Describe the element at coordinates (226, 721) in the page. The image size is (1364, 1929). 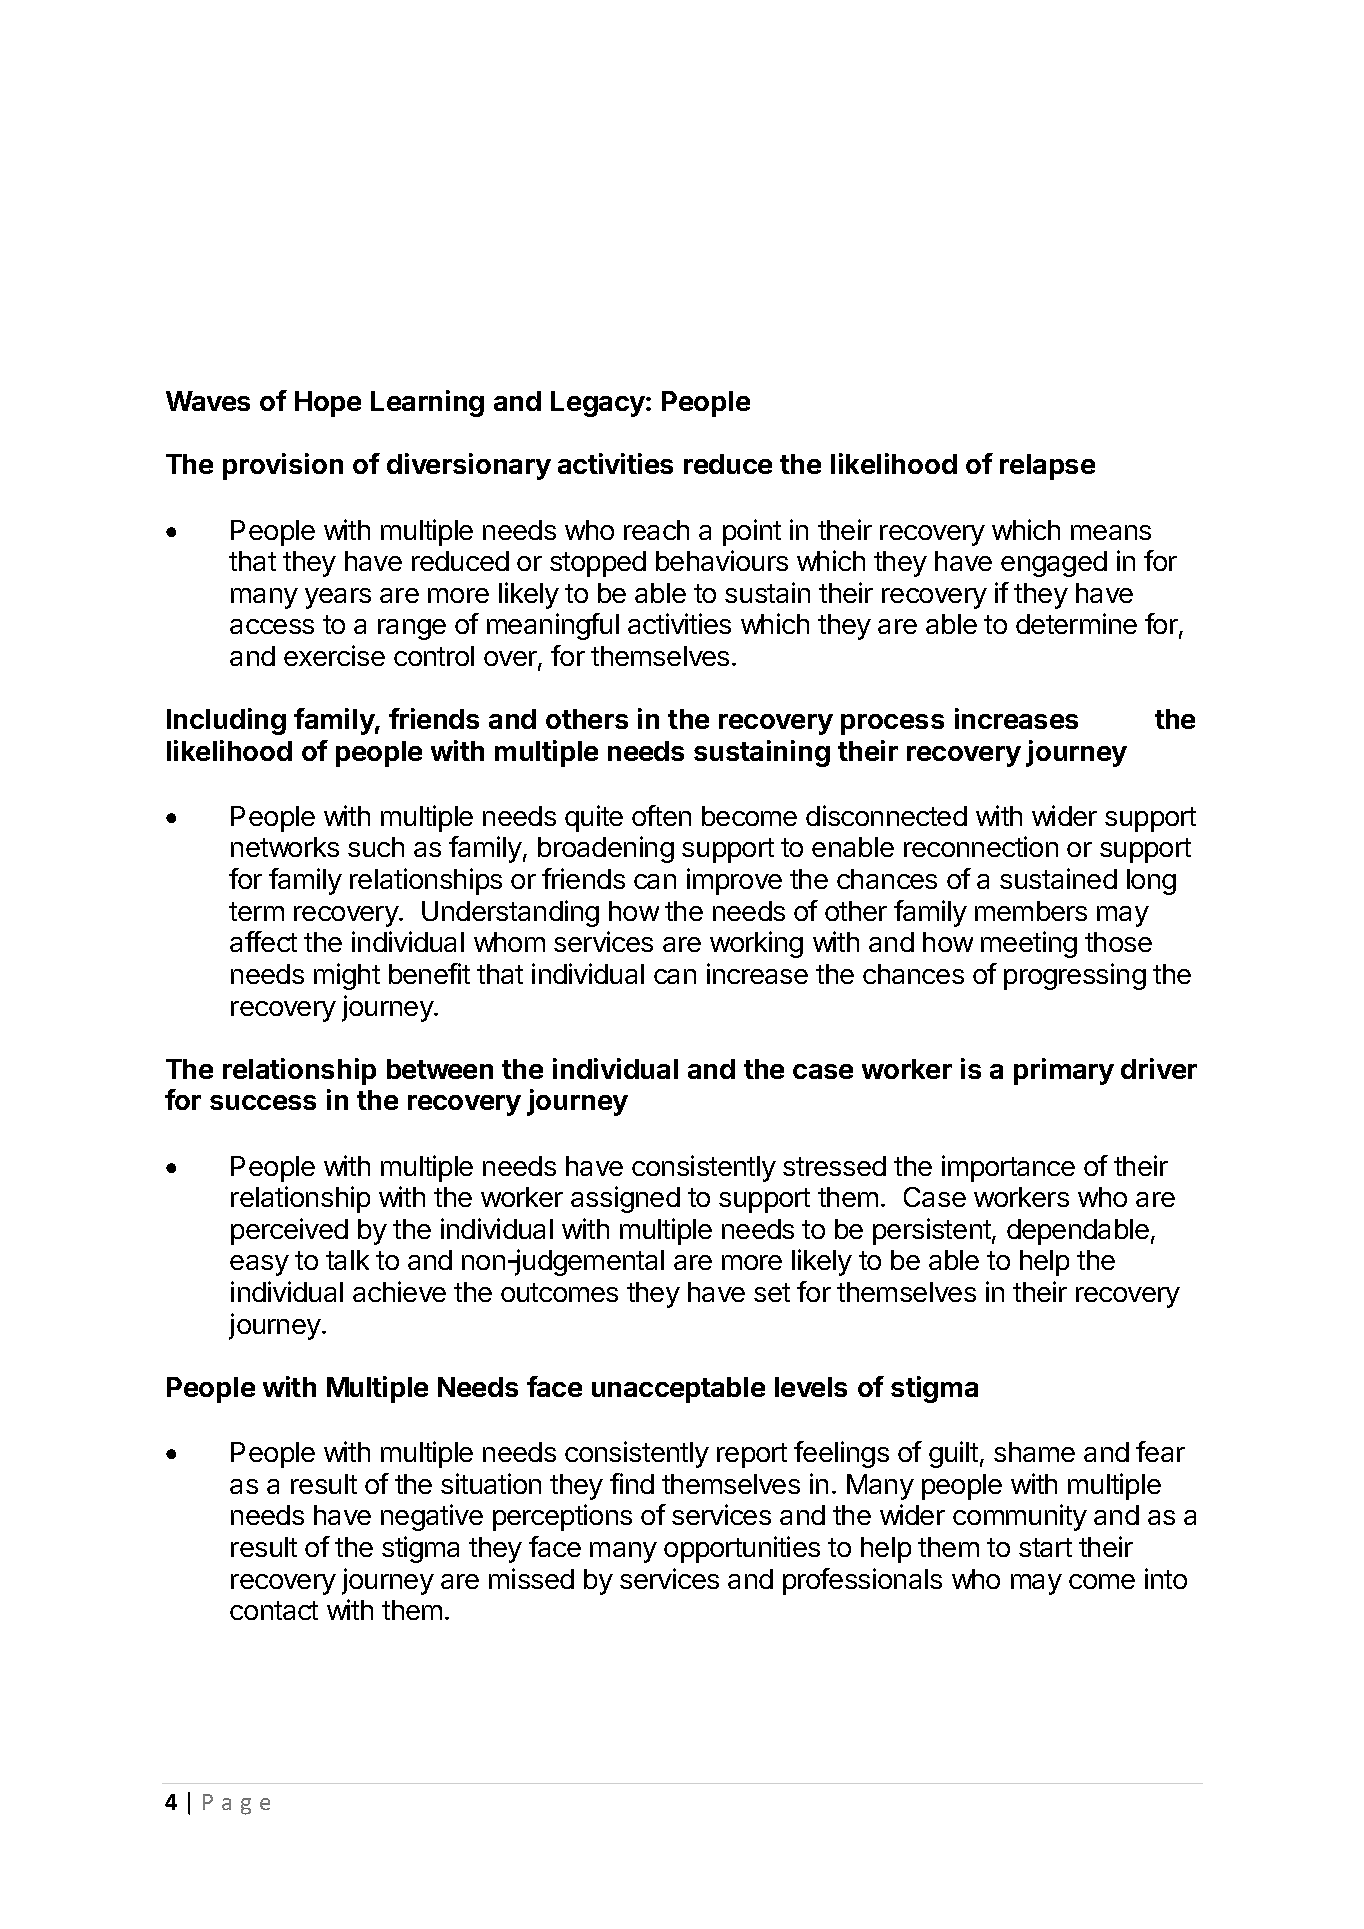
I see `Including` at that location.
